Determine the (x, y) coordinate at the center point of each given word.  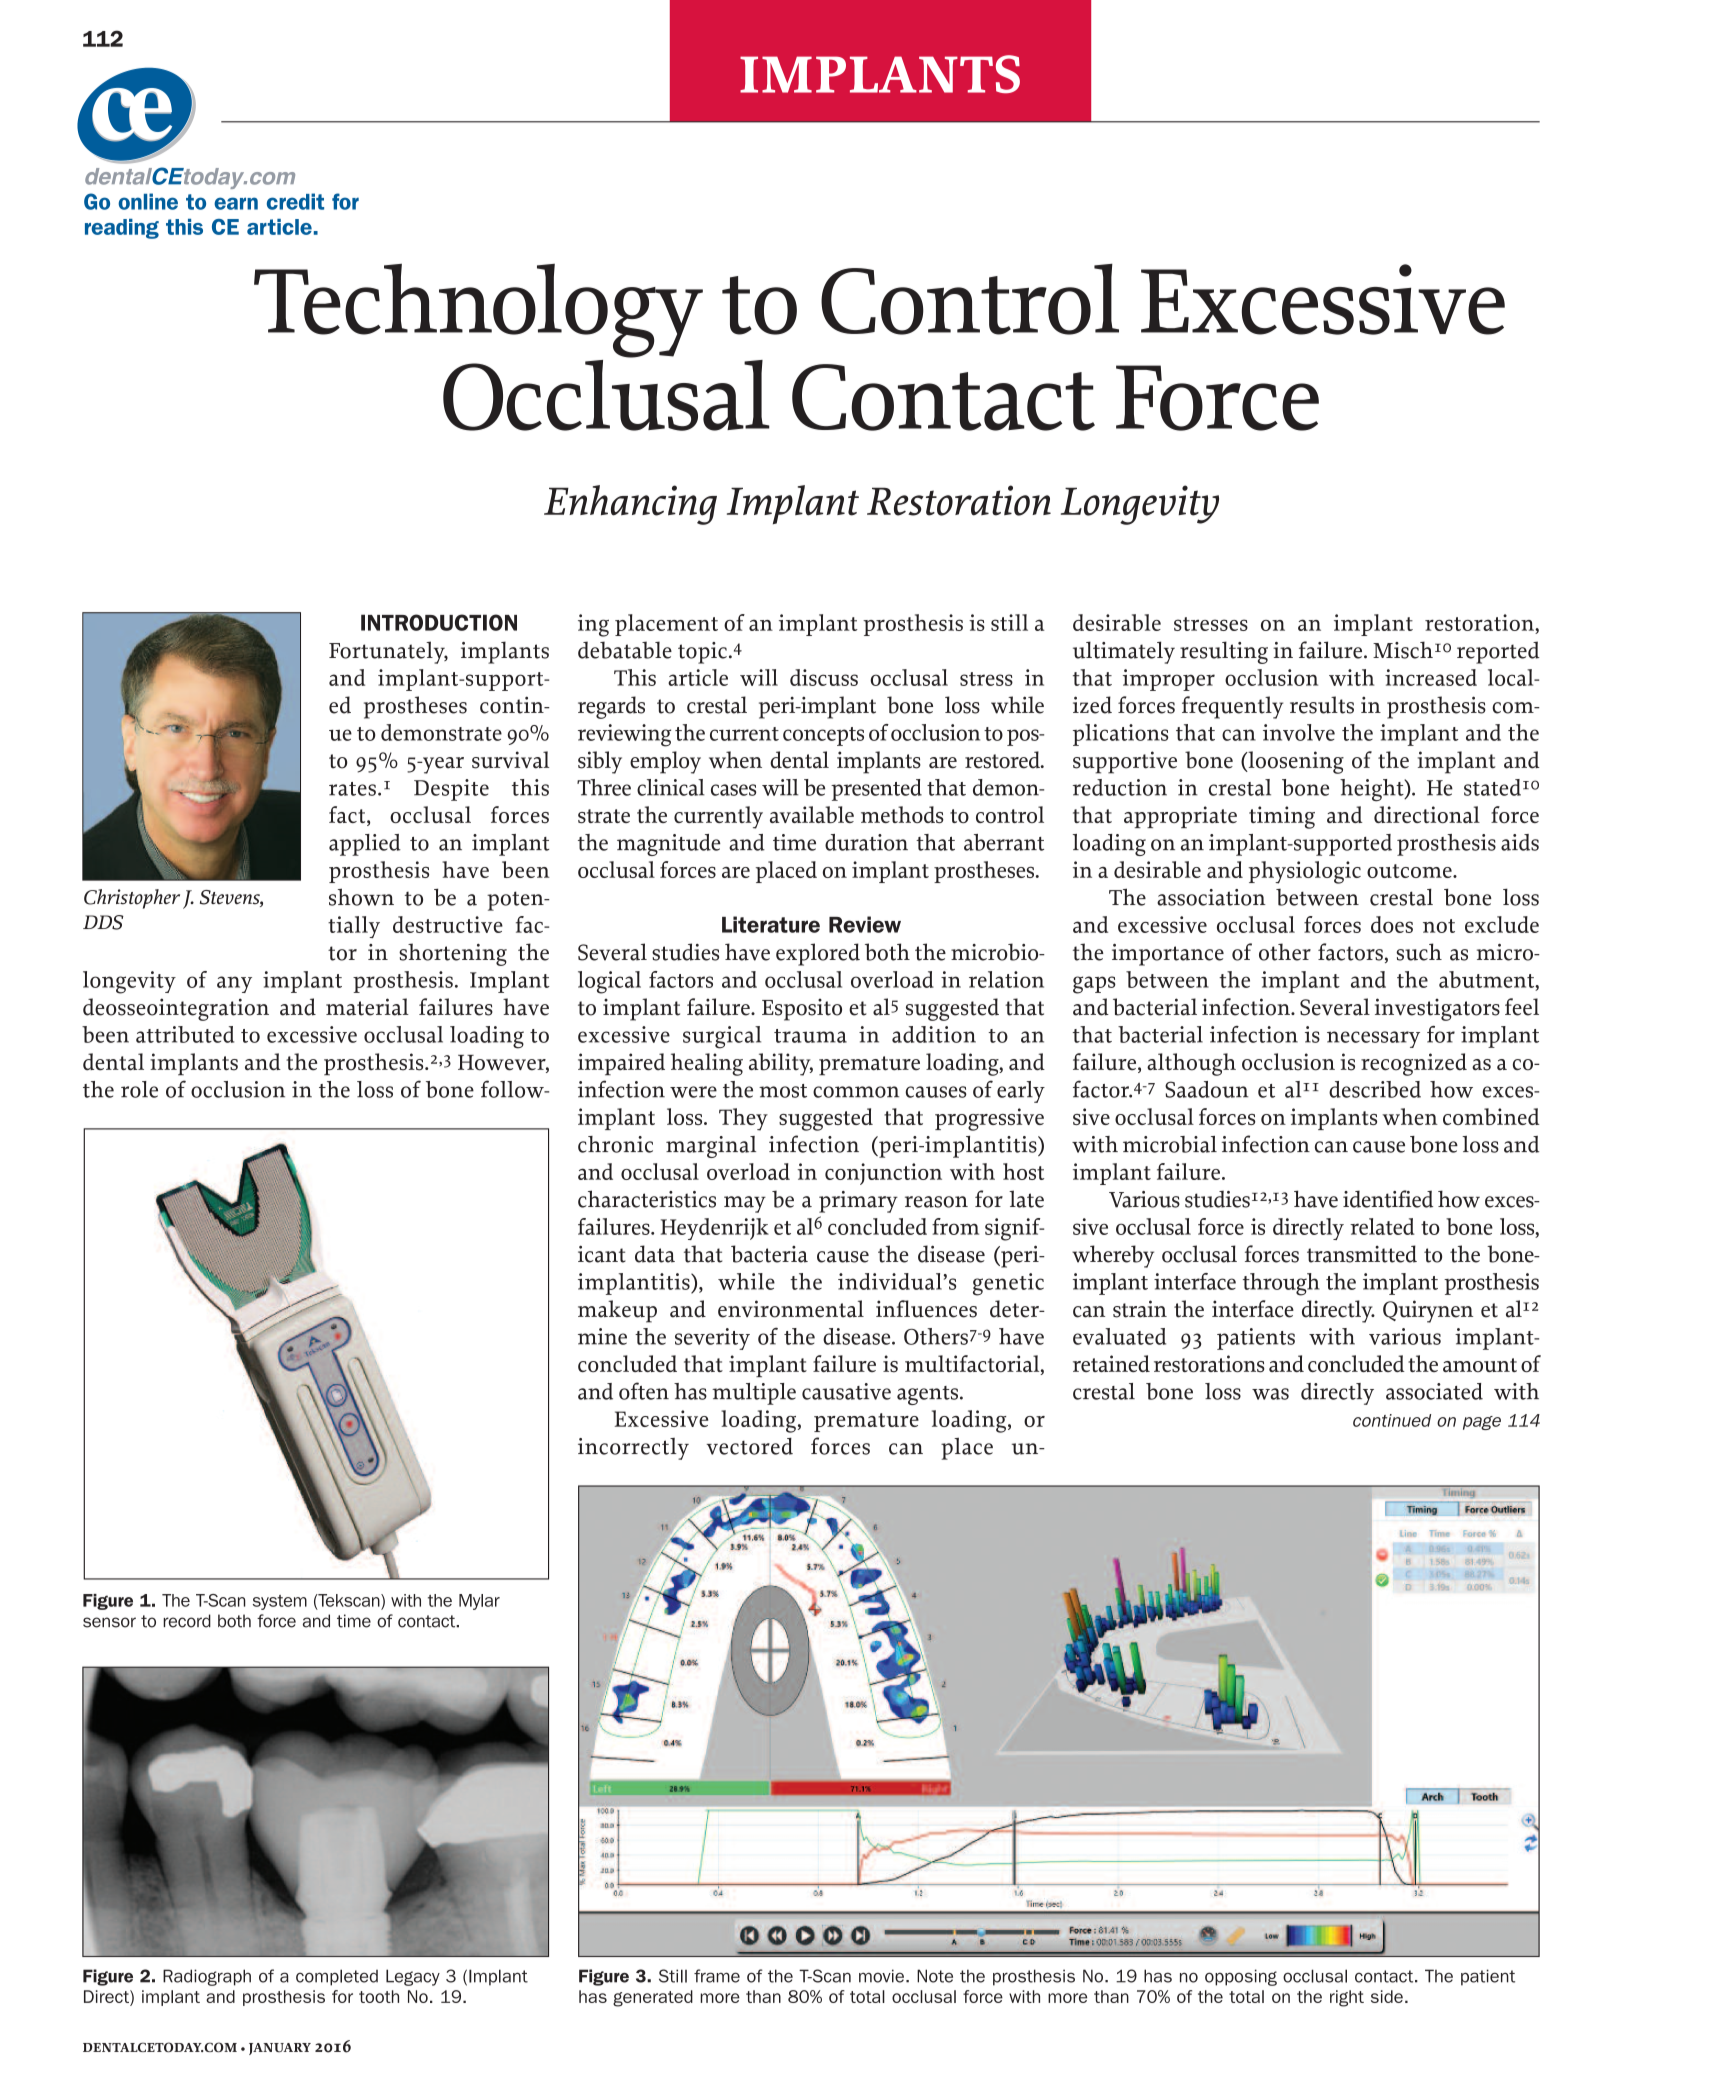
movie (881, 1976)
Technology (478, 310)
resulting (1224, 652)
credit (295, 201)
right (1347, 1998)
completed (337, 1977)
